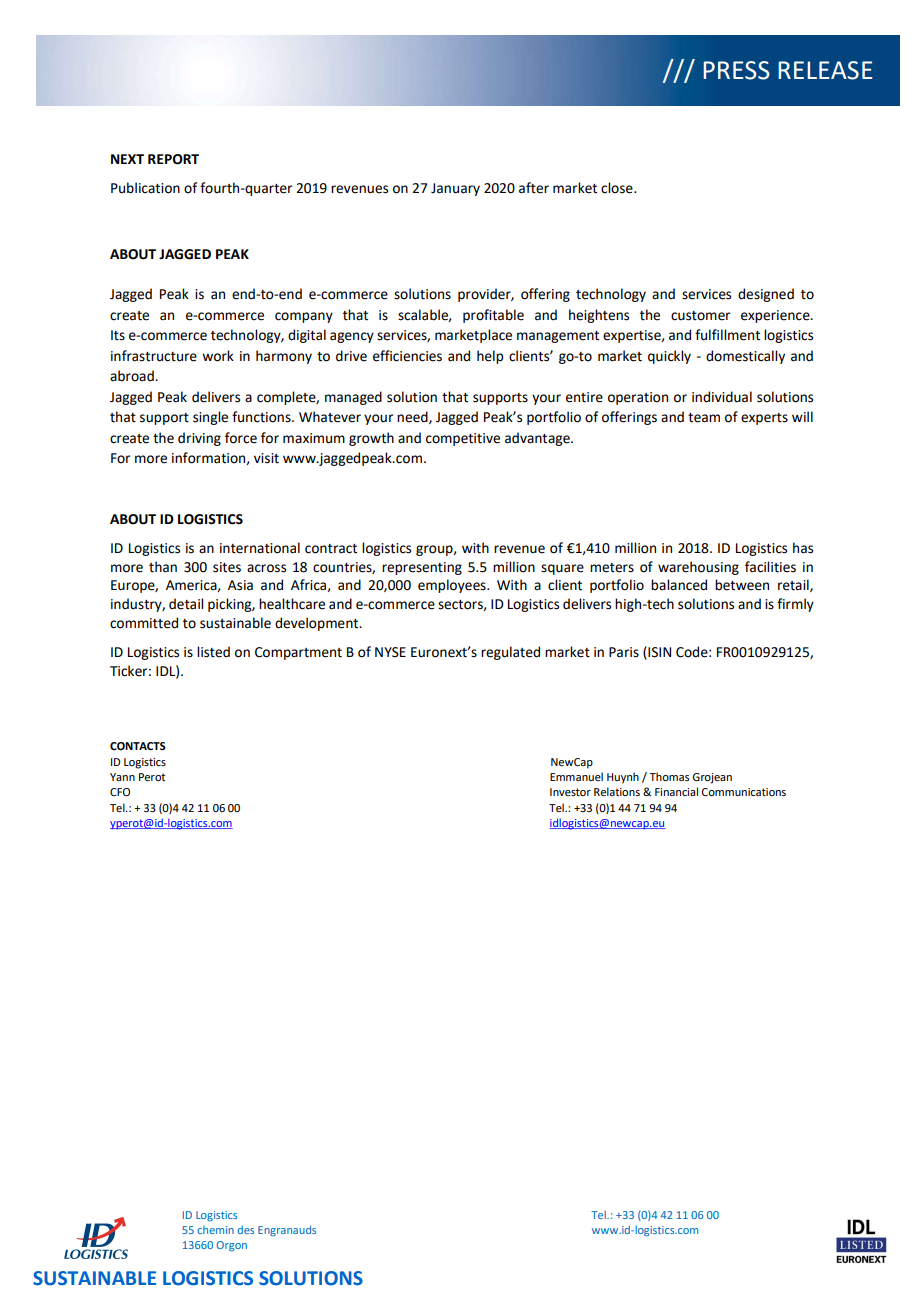 This screenshot has width=924, height=1308. Describe the element at coordinates (120, 792) in the screenshot. I see `CFO` at that location.
